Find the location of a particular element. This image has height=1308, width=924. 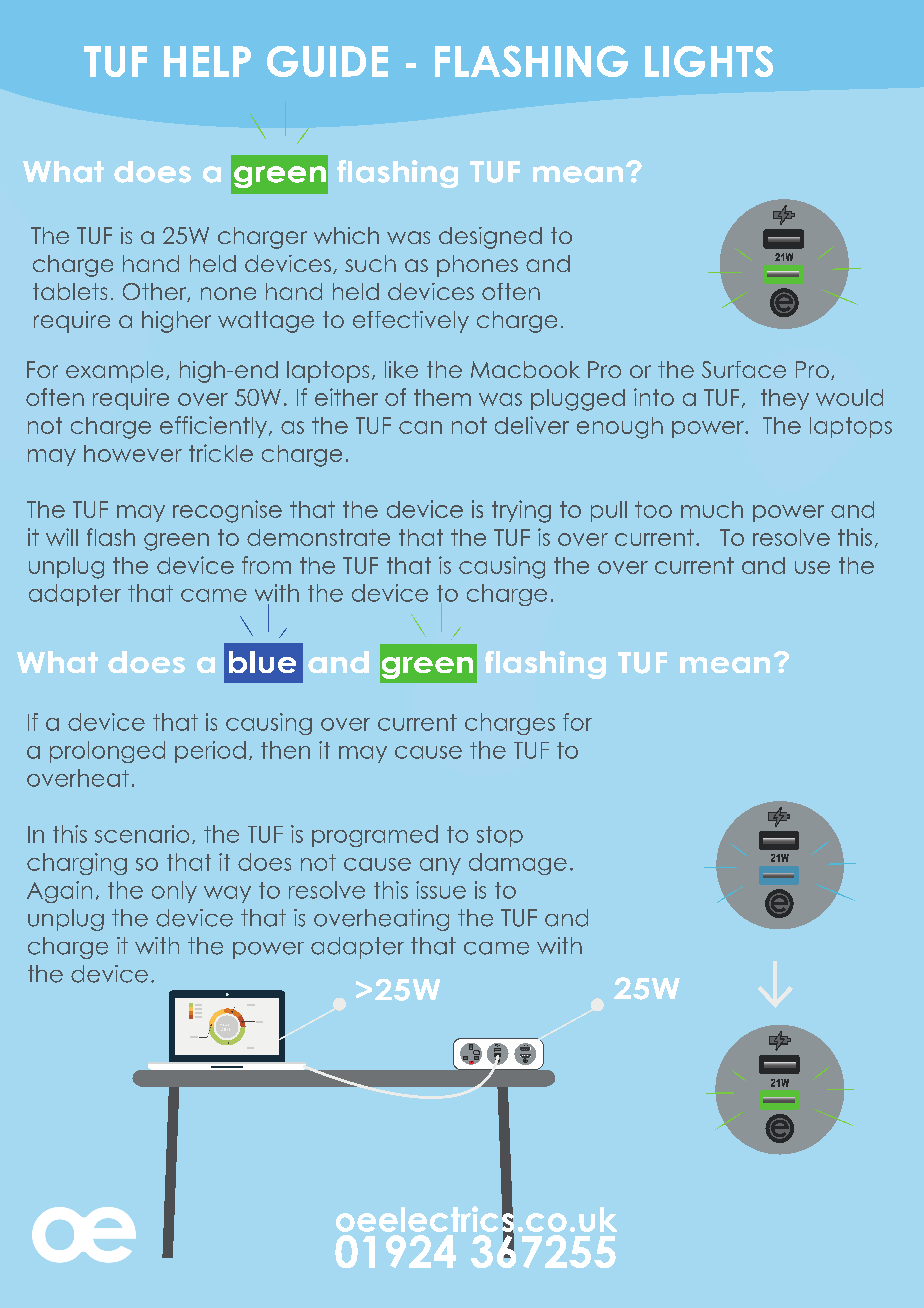

from is located at coordinates (266, 565).
